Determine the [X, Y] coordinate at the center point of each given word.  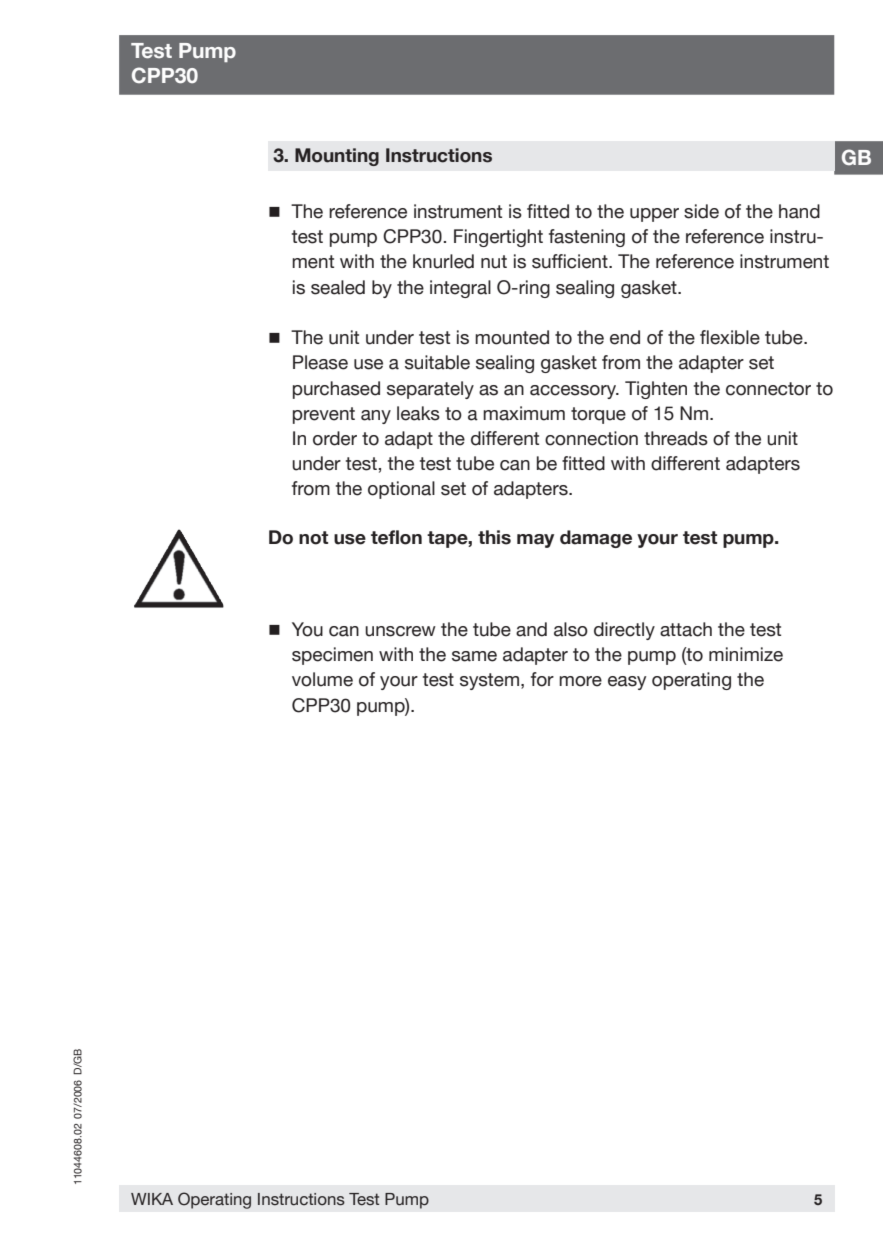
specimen [332, 656]
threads [676, 438]
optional [401, 490]
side [701, 211]
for [542, 679]
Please [320, 362]
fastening [587, 238]
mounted [512, 337]
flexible [730, 337]
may [535, 541]
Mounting [337, 157]
